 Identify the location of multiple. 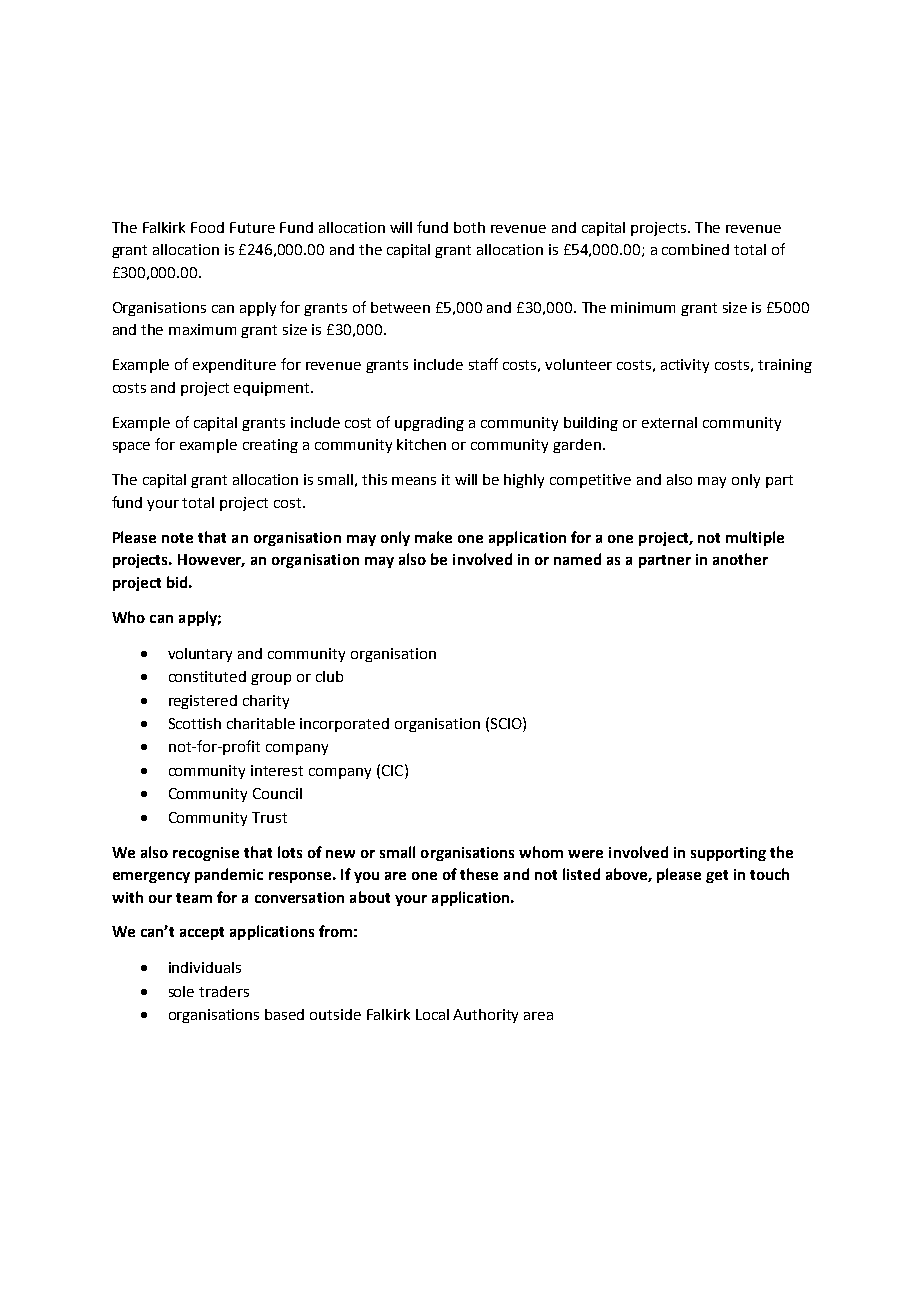
(755, 538).
